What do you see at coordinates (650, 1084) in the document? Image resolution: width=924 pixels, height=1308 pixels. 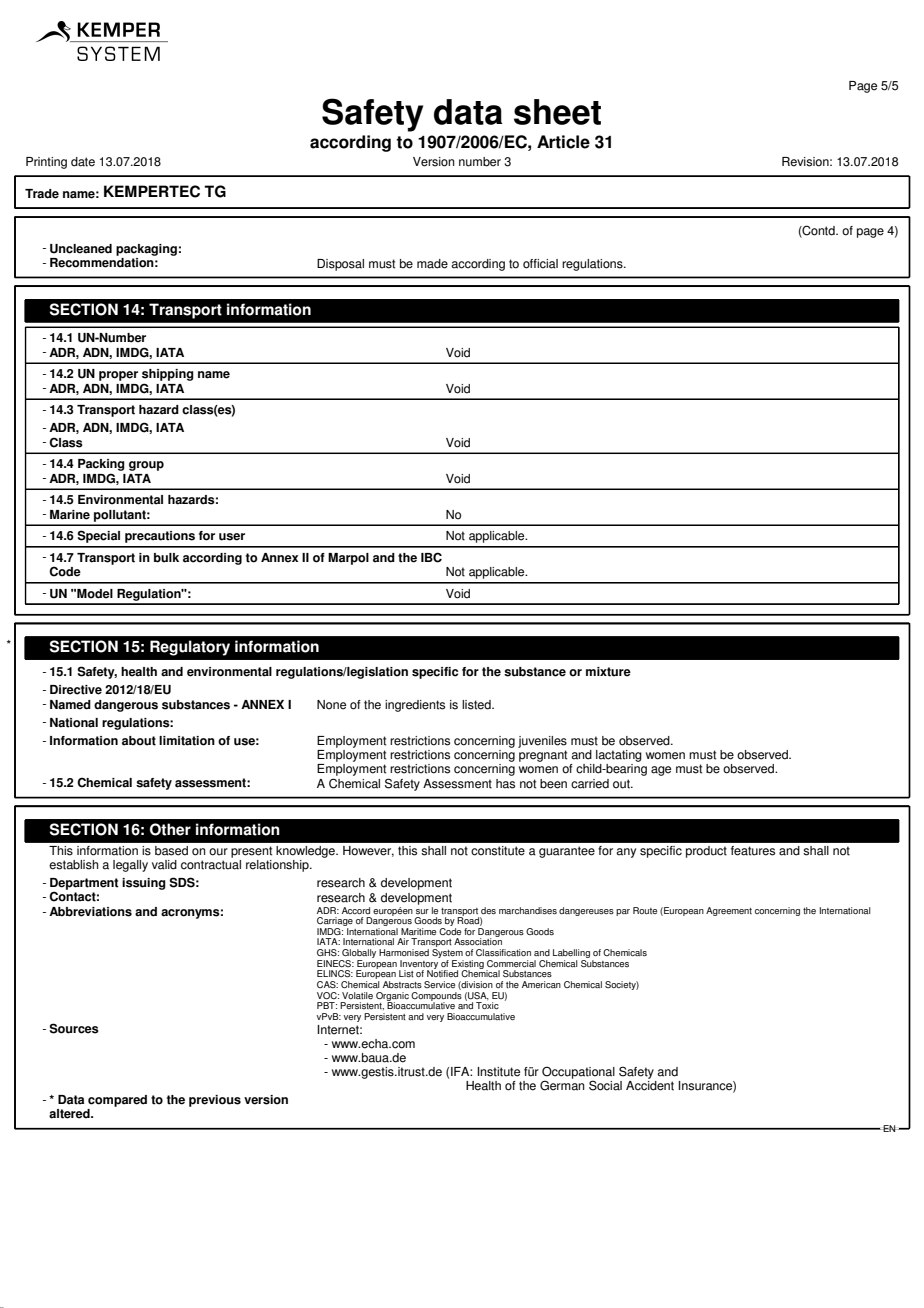 I see `Accident` at bounding box center [650, 1084].
